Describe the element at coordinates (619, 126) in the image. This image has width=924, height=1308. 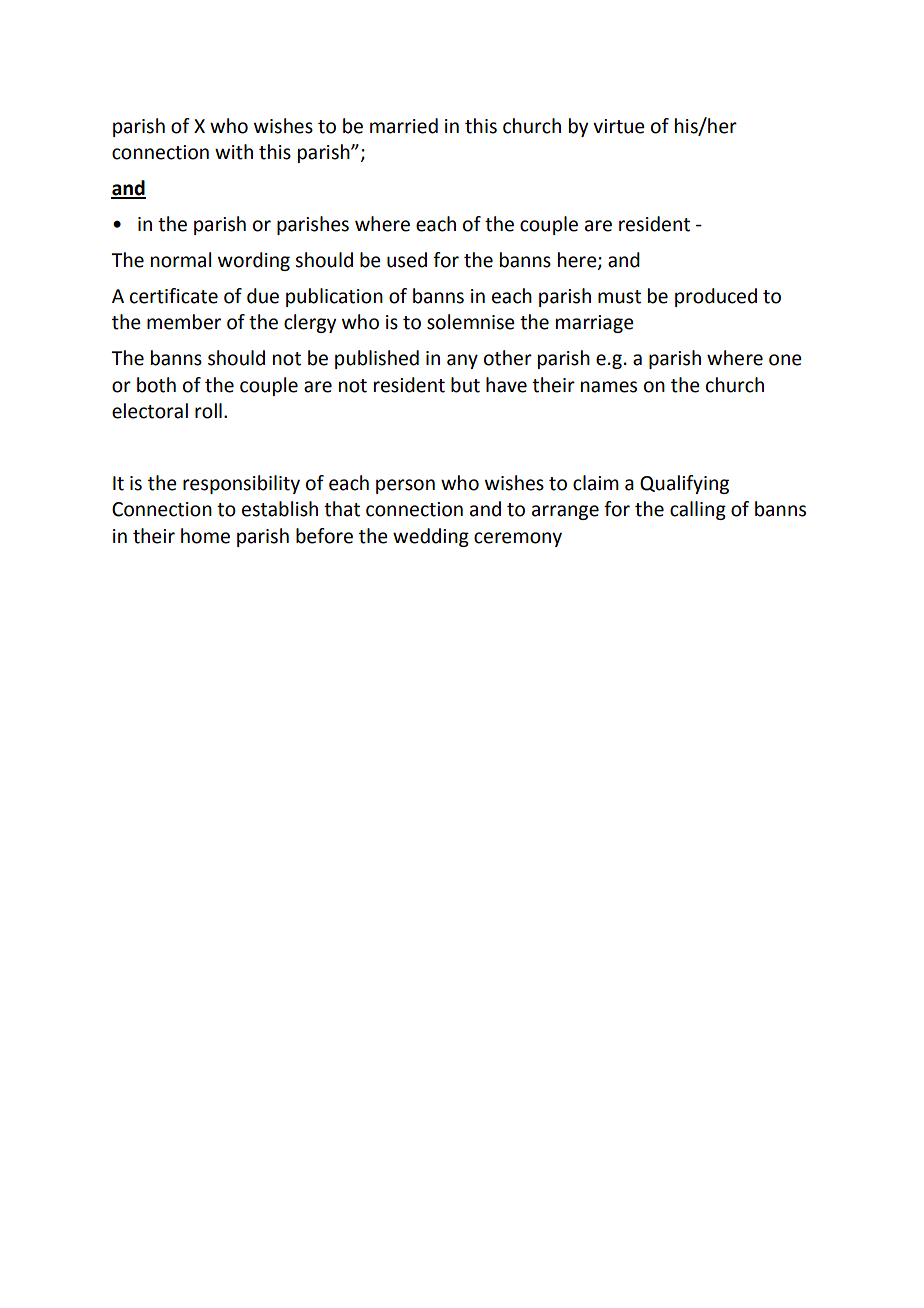
I see `virtue` at that location.
